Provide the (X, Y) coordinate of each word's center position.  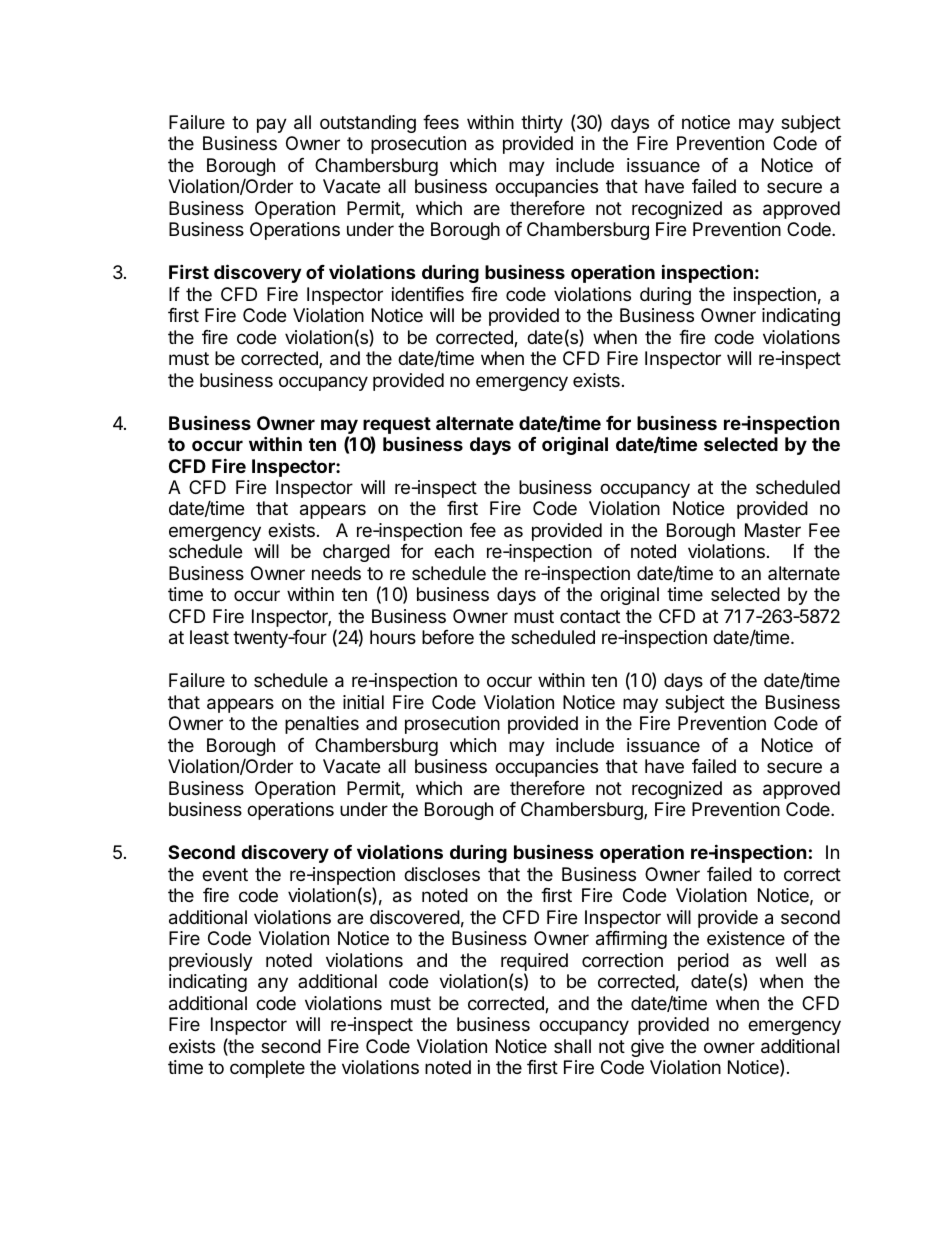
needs (336, 573)
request (397, 425)
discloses (442, 874)
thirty (542, 124)
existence (746, 938)
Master (773, 530)
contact (590, 617)
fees (441, 122)
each (454, 551)
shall (572, 1046)
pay (272, 125)
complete (267, 1069)
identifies (428, 294)
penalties (322, 725)
